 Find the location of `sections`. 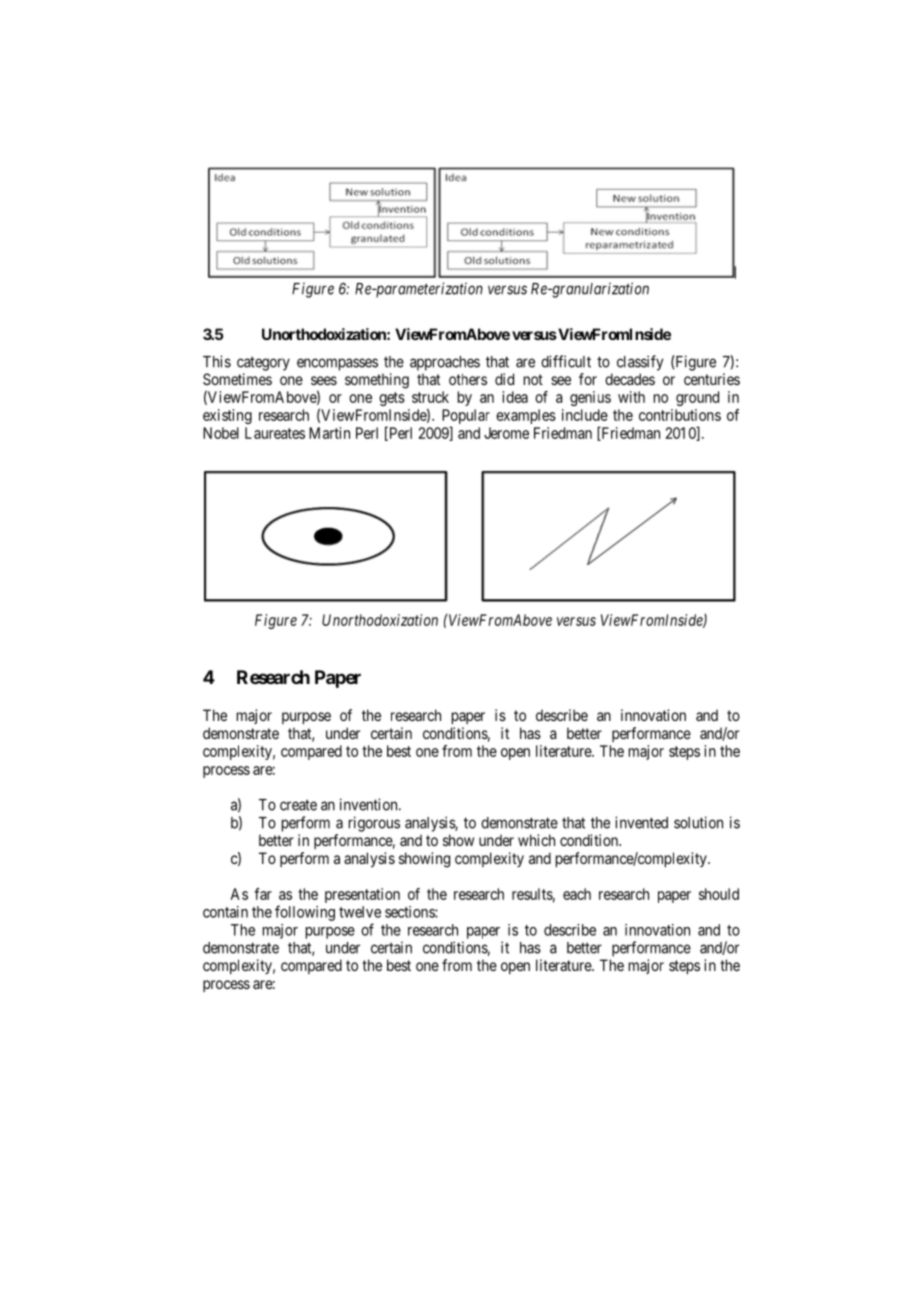

sections is located at coordinates (410, 912).
